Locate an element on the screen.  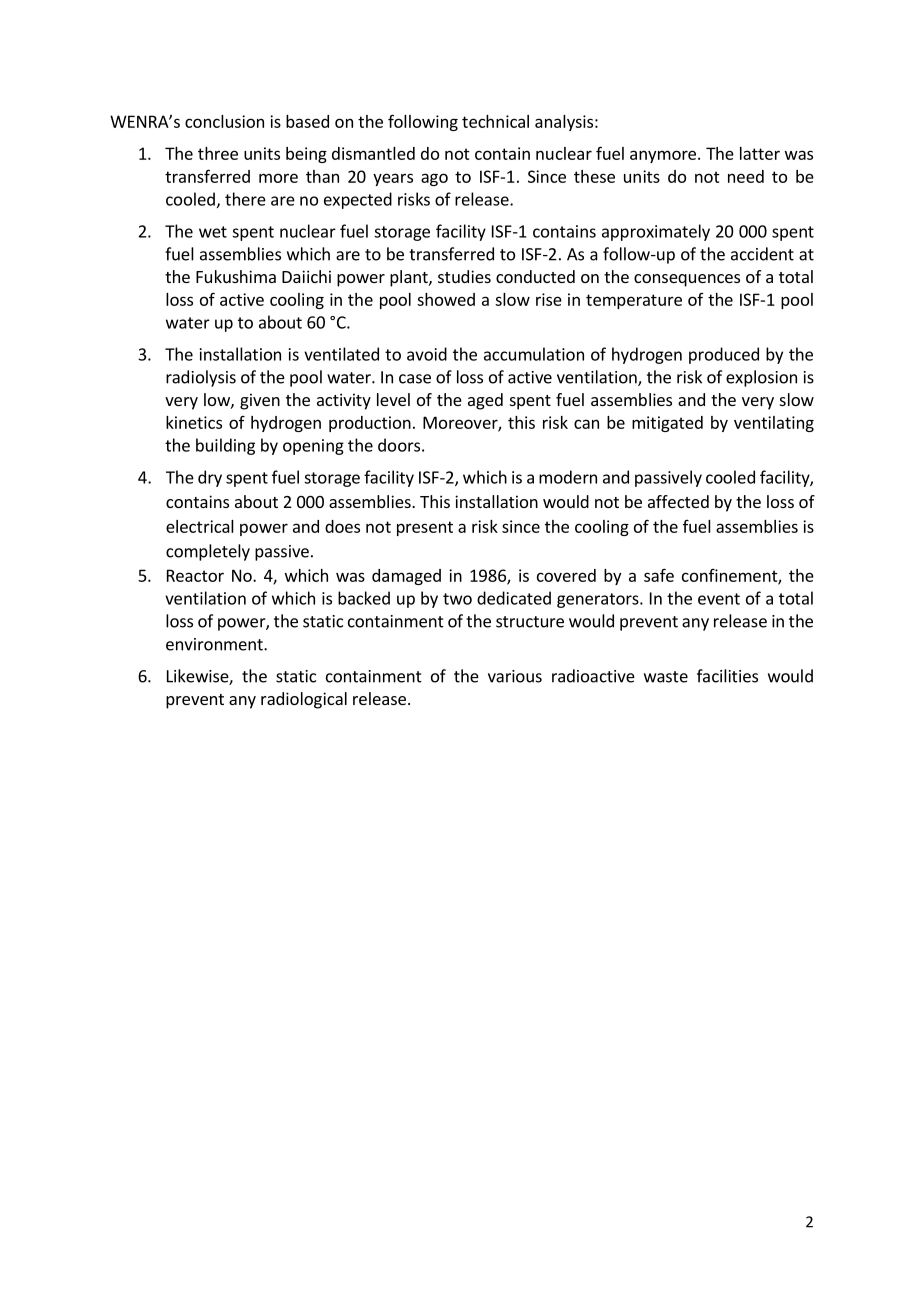
present is located at coordinates (425, 528).
